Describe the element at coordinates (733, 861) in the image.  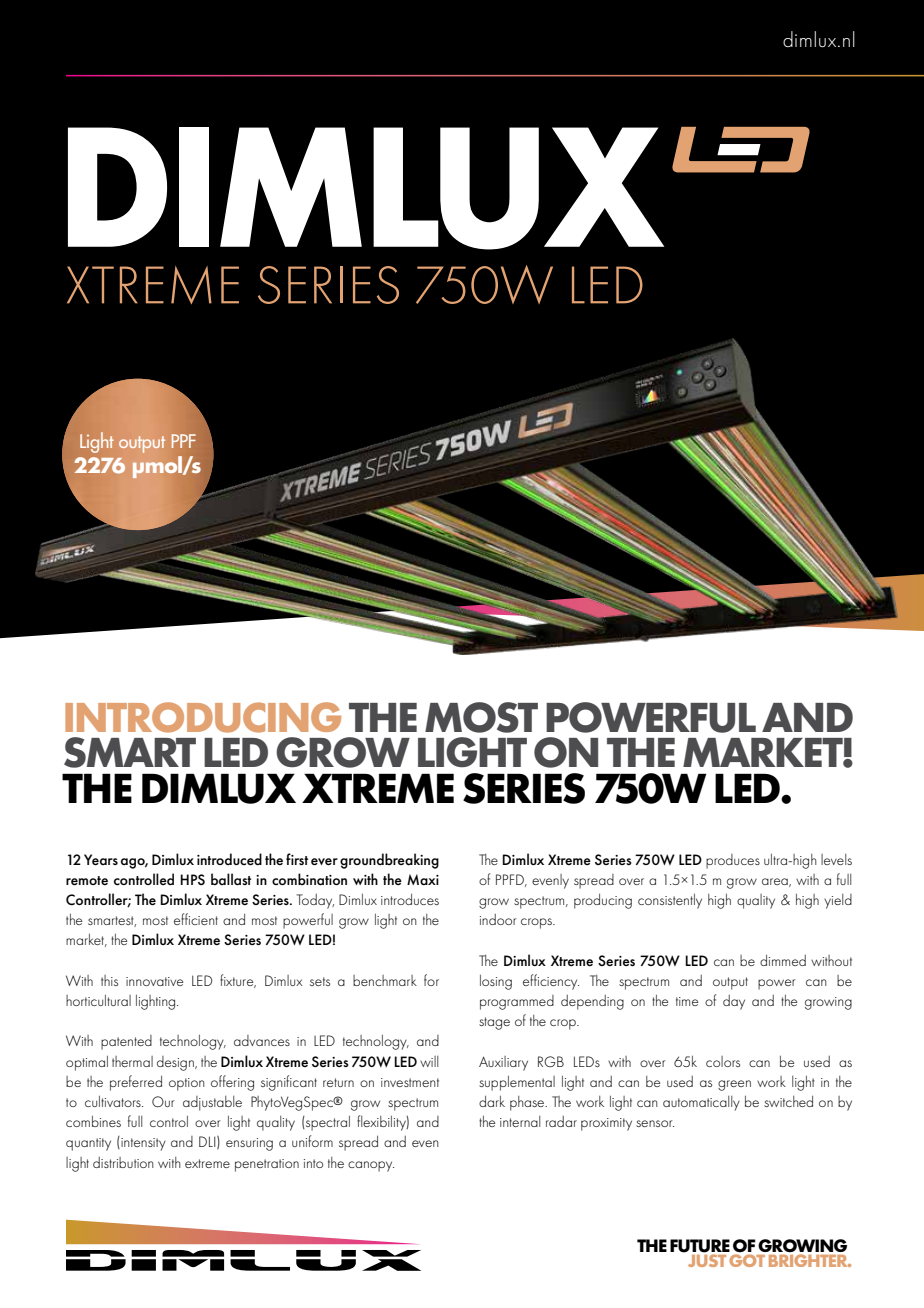
I see `produces` at that location.
